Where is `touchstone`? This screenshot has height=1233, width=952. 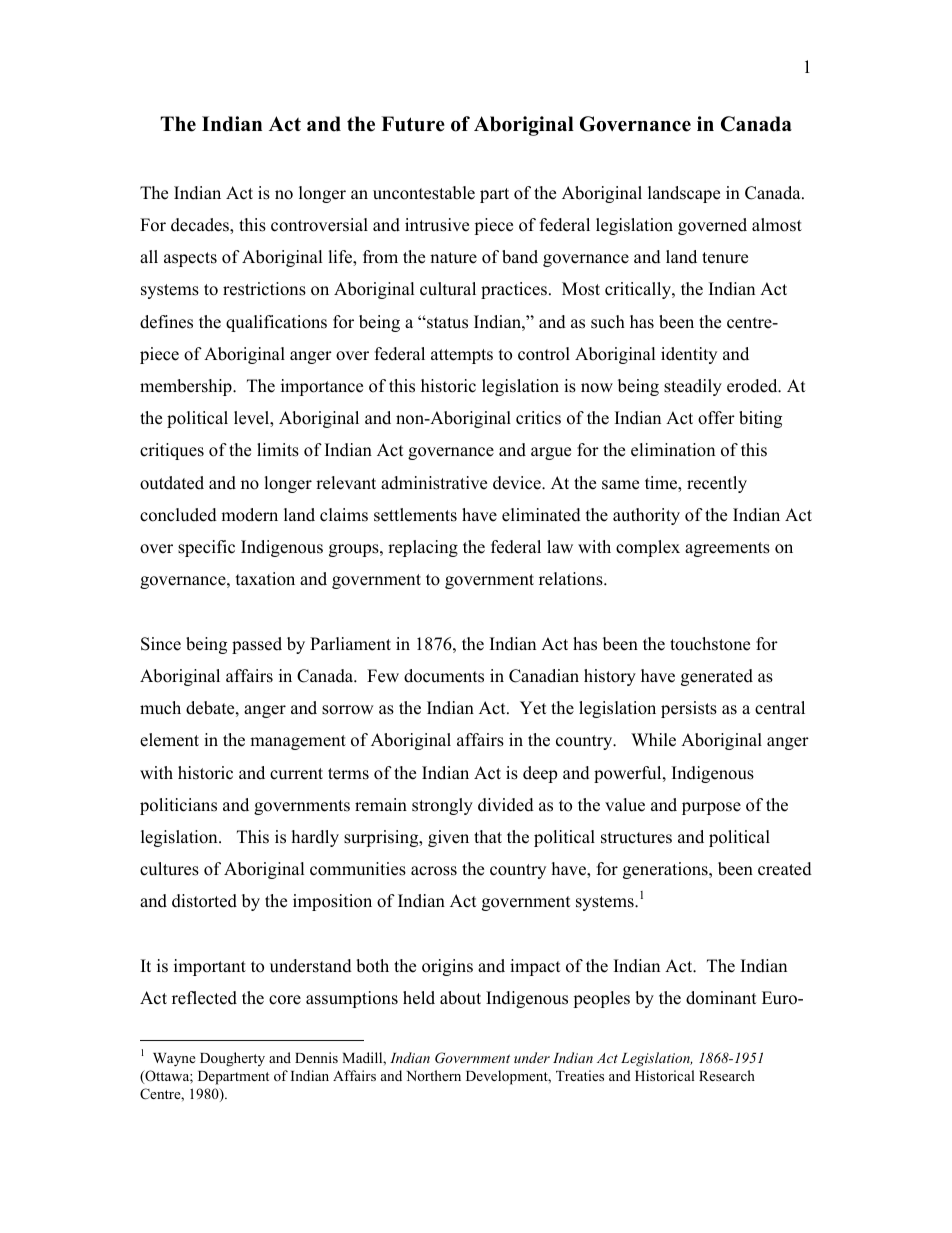 touchstone is located at coordinates (710, 644).
